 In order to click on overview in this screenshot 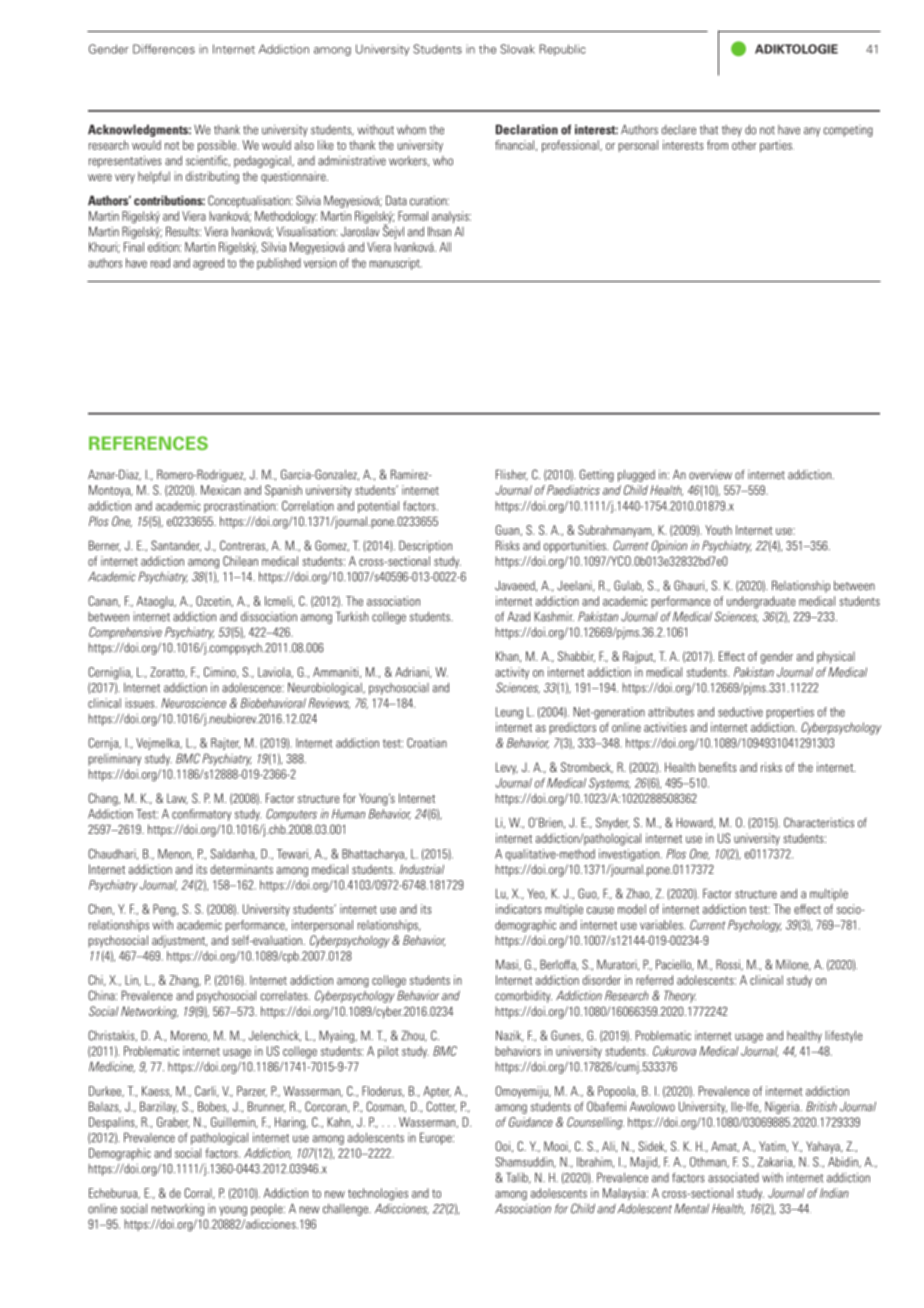, I will do `click(710, 475)`.
